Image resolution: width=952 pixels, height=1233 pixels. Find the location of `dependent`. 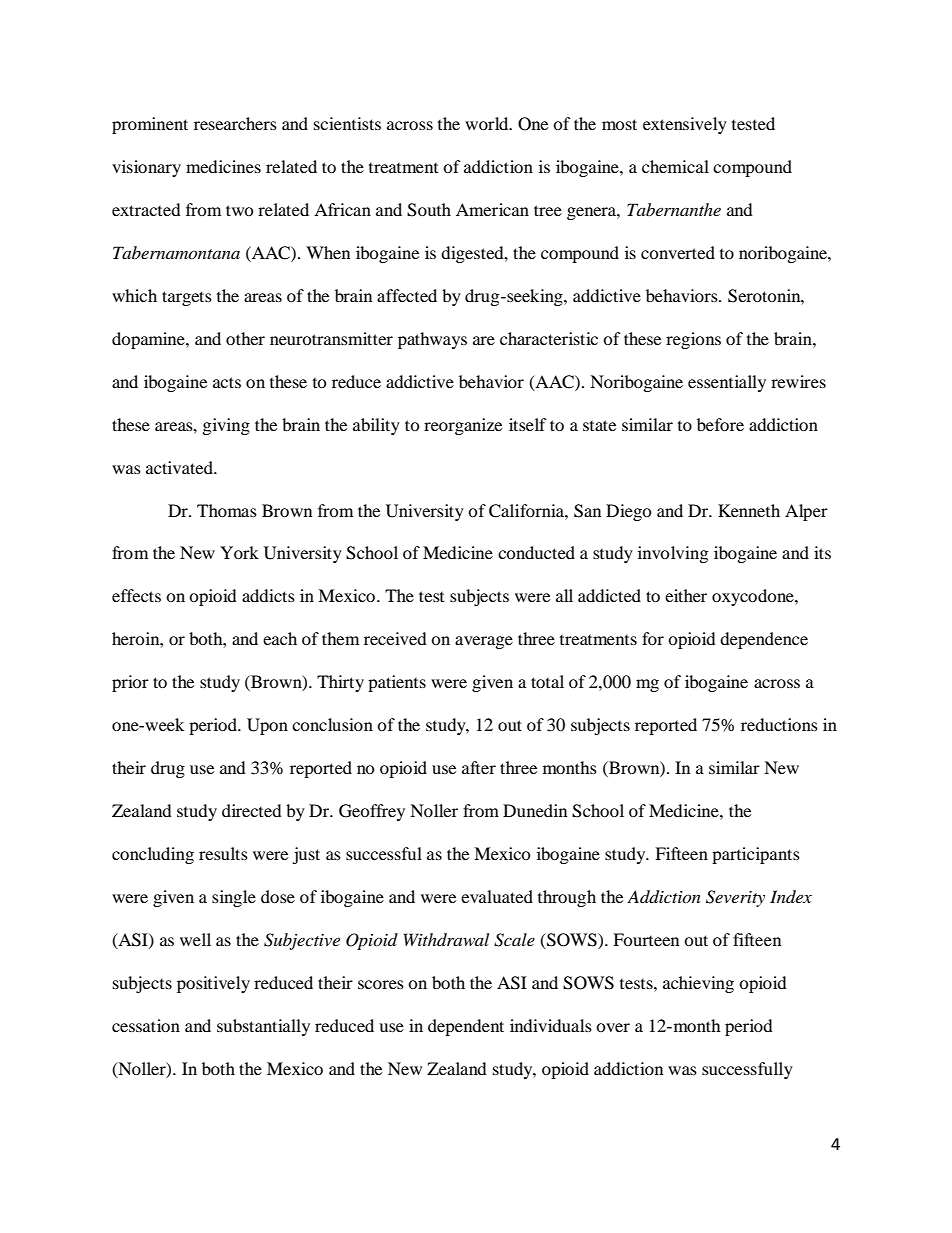

dependent is located at coordinates (466, 1027).
